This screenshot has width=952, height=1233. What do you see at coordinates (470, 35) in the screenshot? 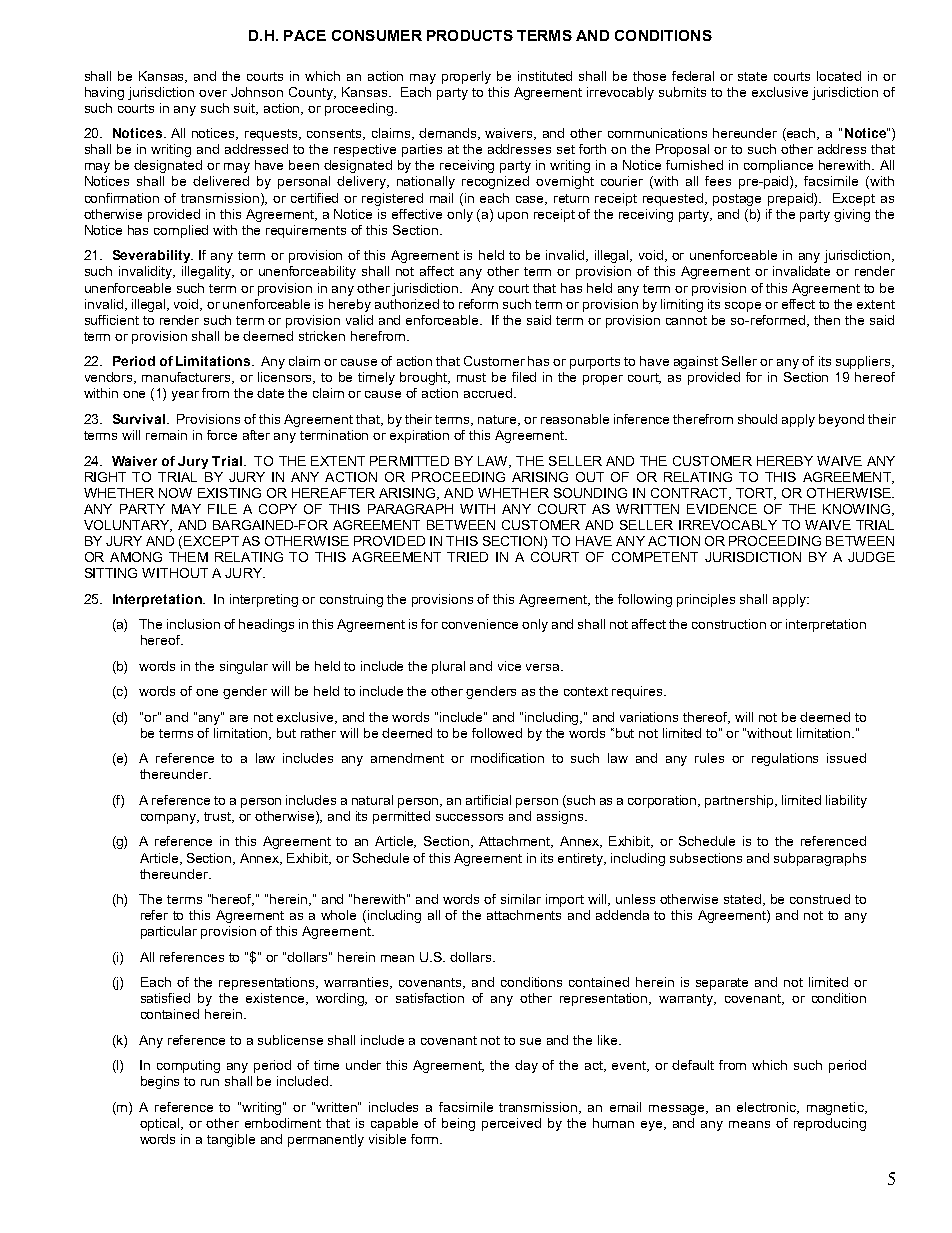
I see `PRODUCTS` at bounding box center [470, 35].
